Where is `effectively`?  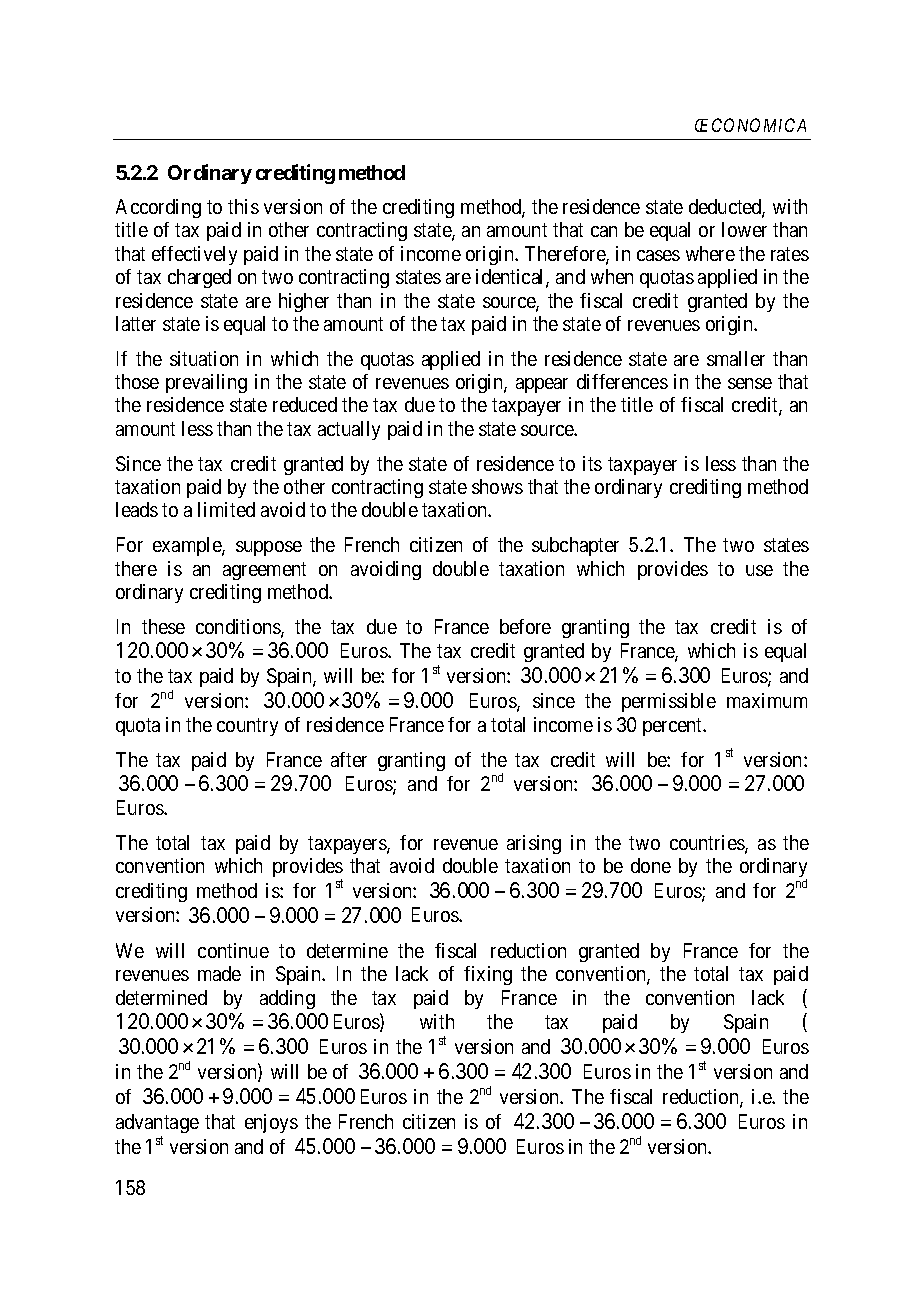 effectively is located at coordinates (194, 255).
